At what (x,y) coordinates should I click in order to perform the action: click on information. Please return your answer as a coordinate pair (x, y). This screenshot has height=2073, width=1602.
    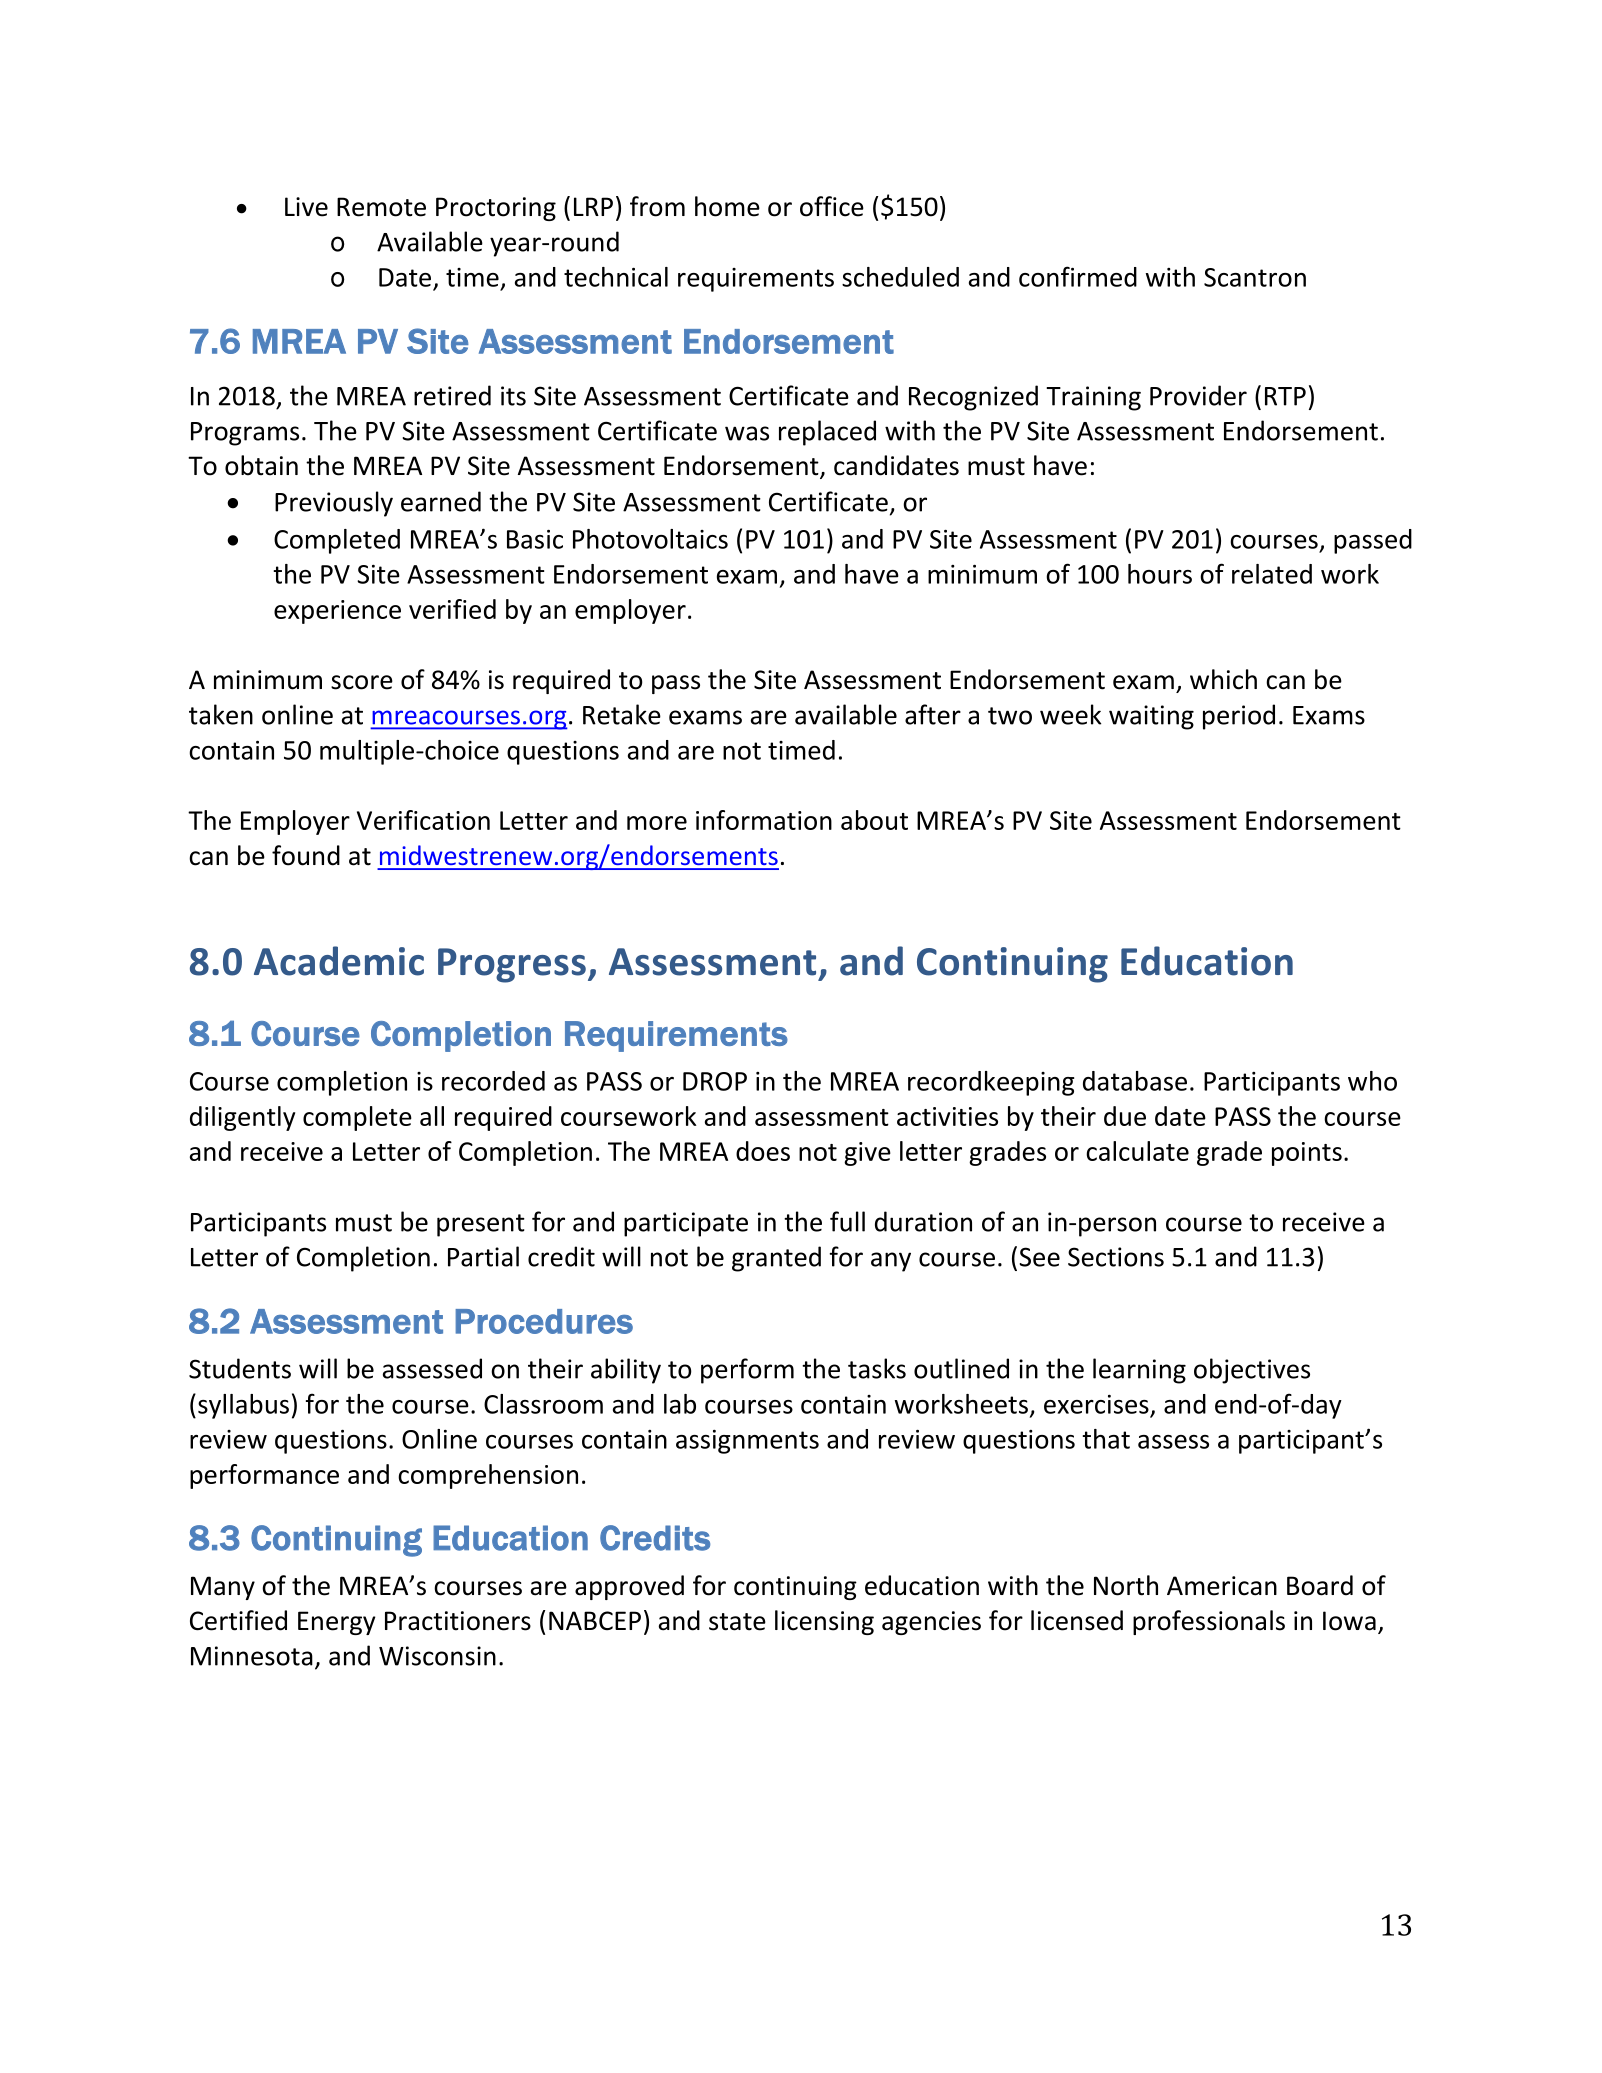
    Looking at the image, I should click on (764, 820).
